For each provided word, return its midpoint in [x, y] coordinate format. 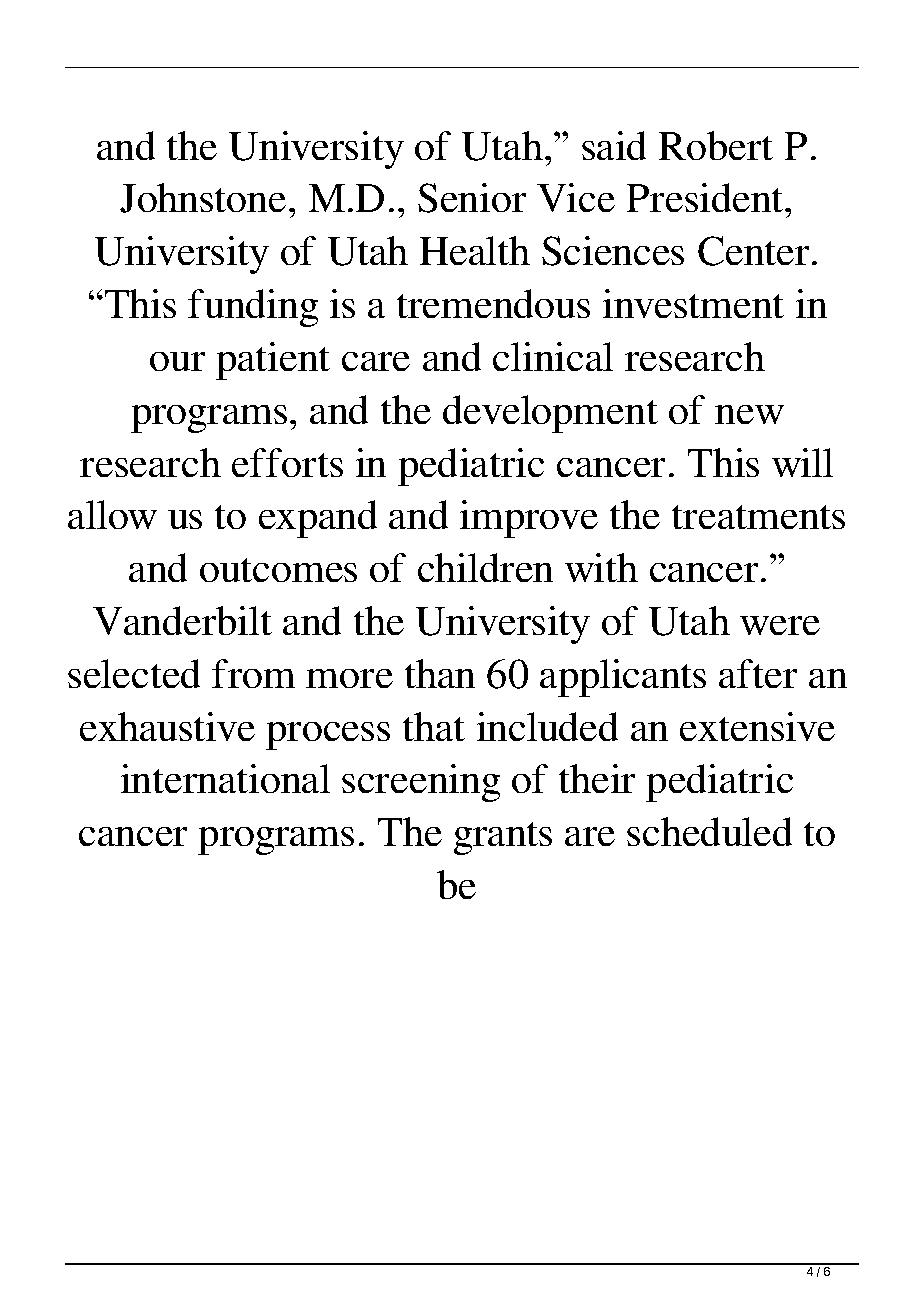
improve [529, 519]
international [225, 778]
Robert [716, 145]
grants [503, 838]
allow [112, 514]
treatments [758, 517]
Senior [472, 198]
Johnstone [203, 198]
